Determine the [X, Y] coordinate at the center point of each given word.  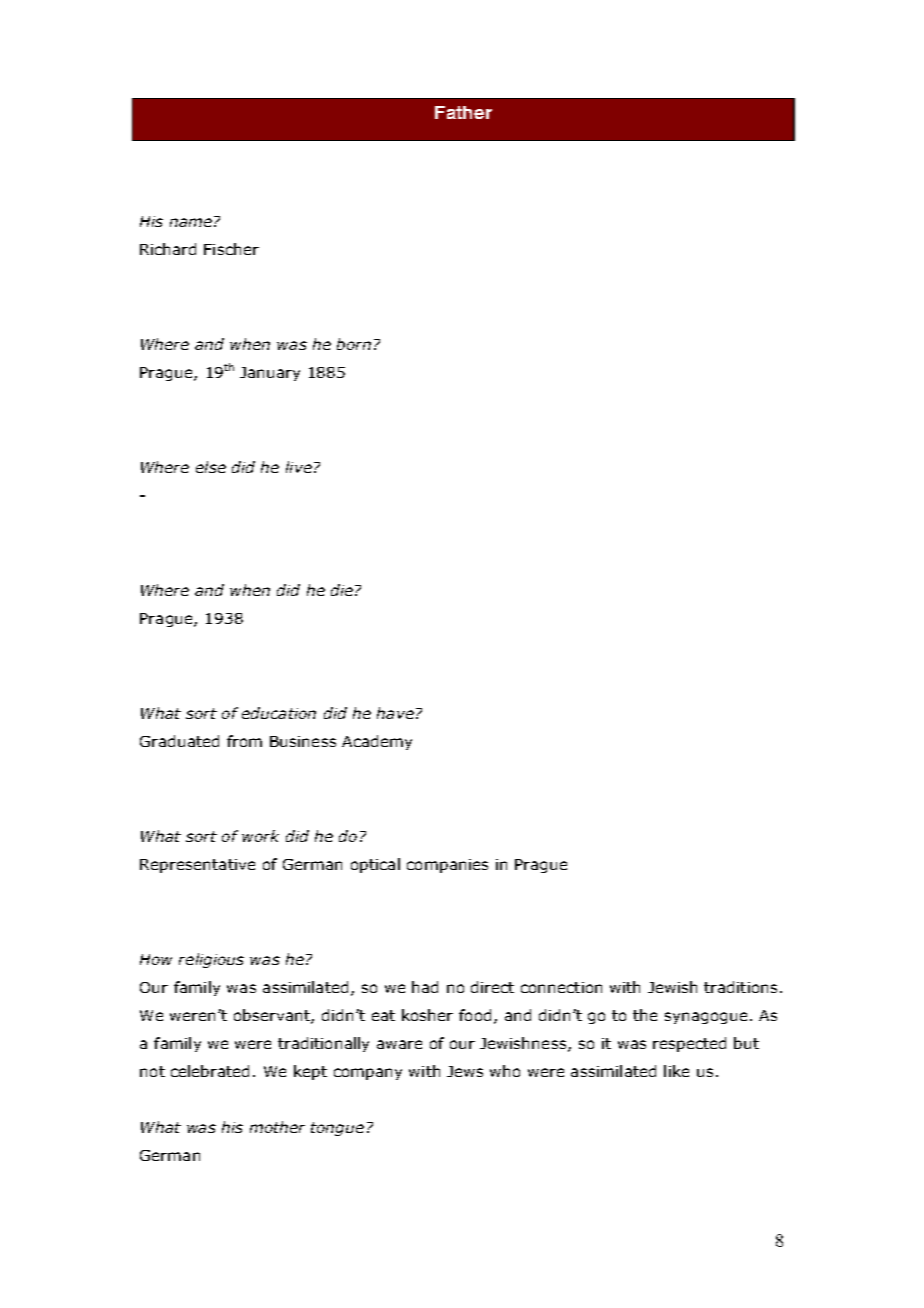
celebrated [210, 1071]
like [676, 1071]
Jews [465, 1071]
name [191, 222]
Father [463, 112]
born [354, 344]
